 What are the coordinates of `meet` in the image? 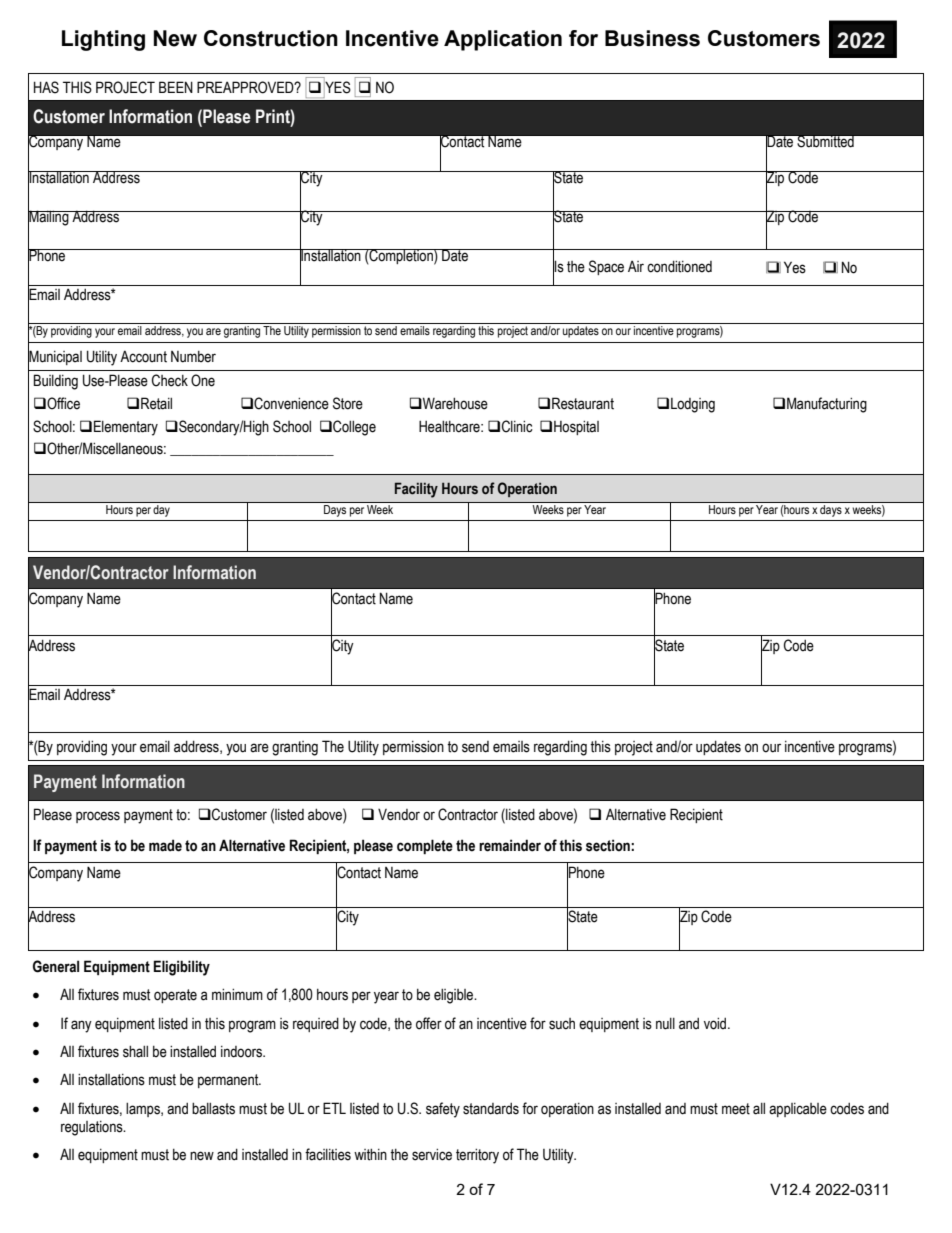 It's located at (736, 1109).
